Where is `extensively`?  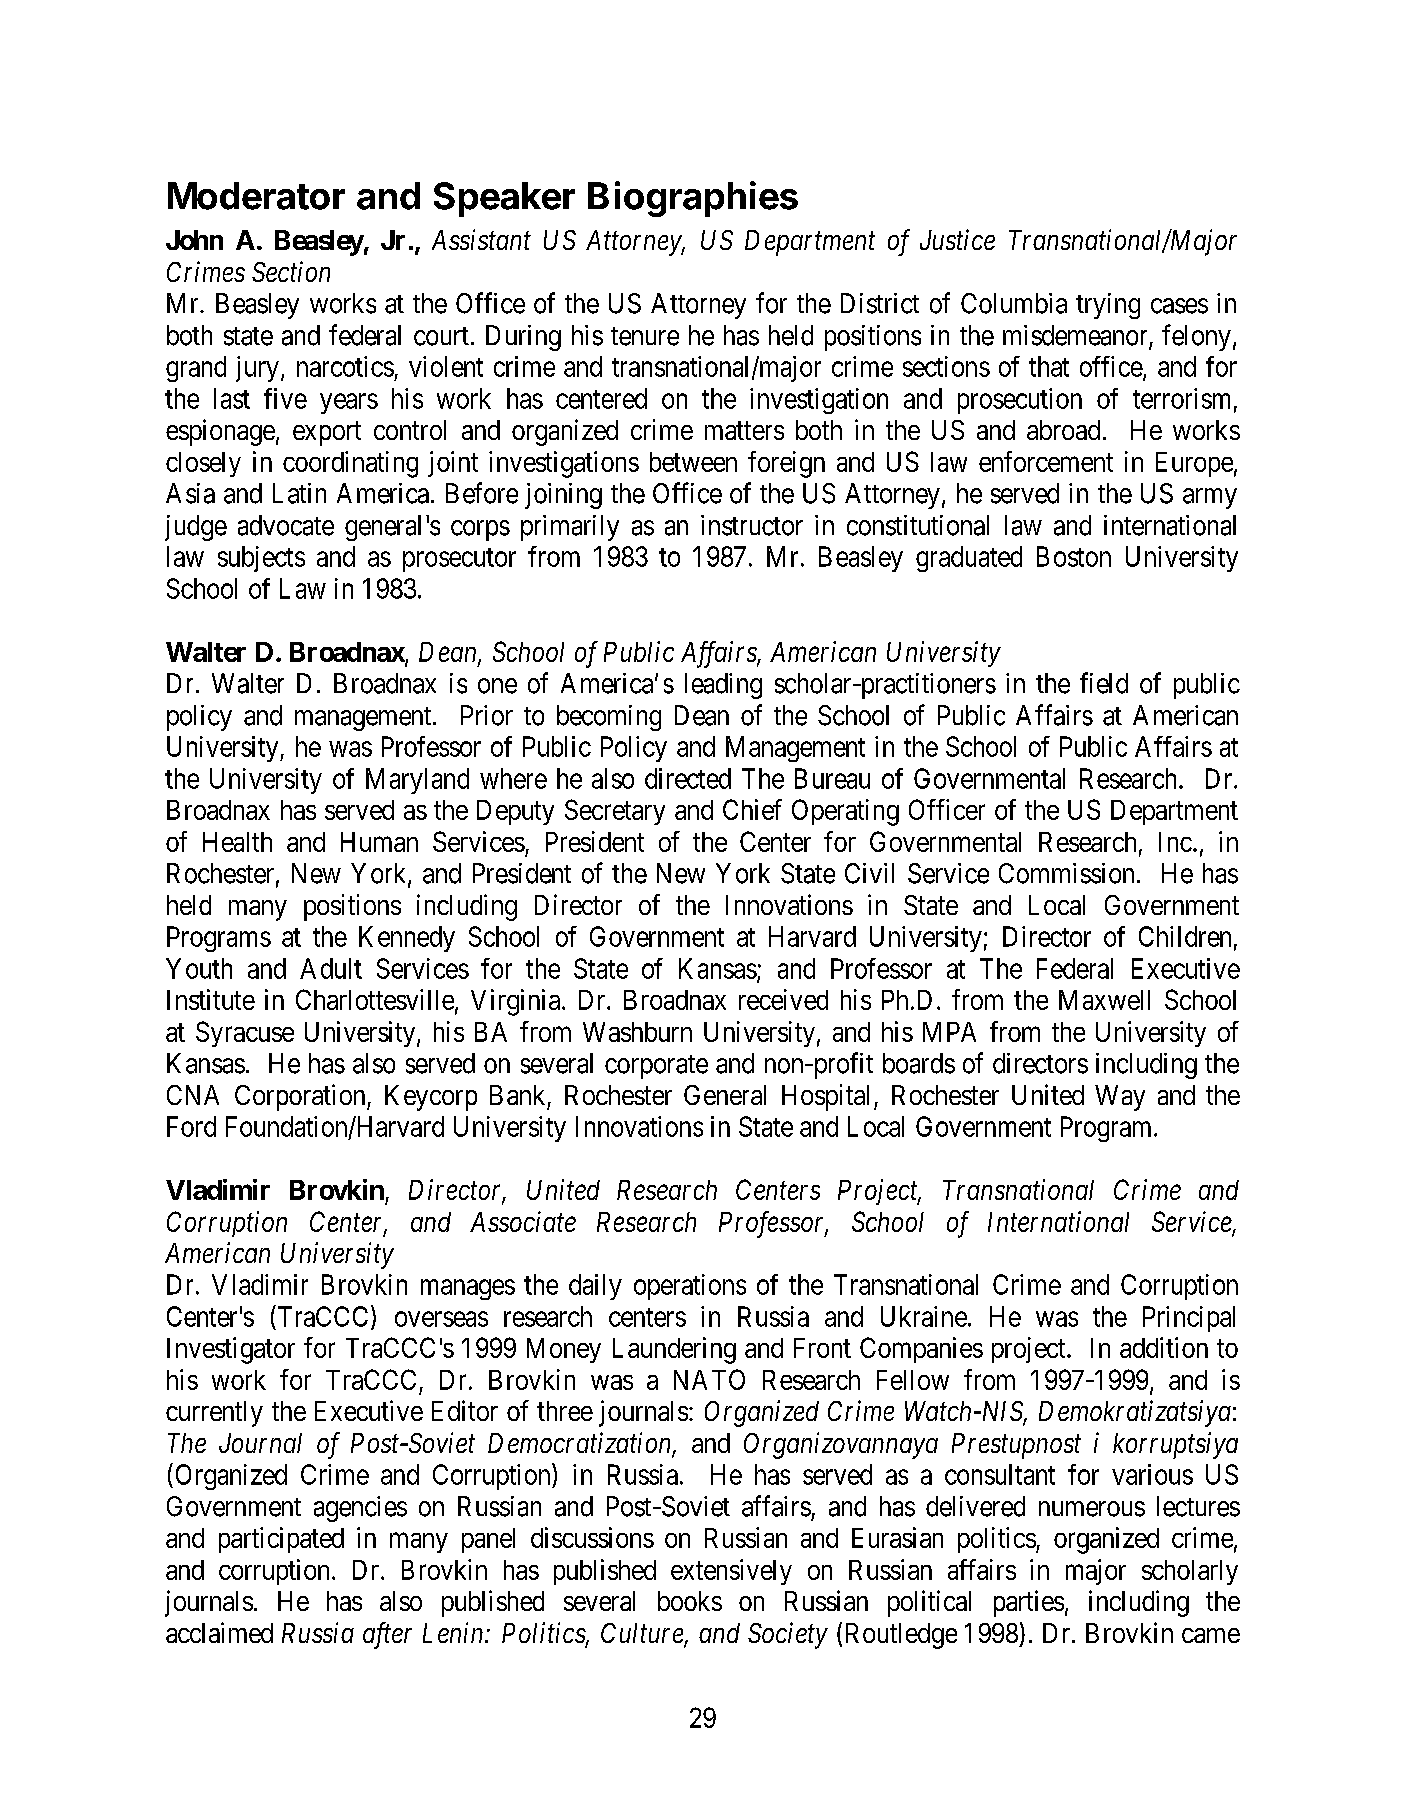
extensively is located at coordinates (731, 1572).
